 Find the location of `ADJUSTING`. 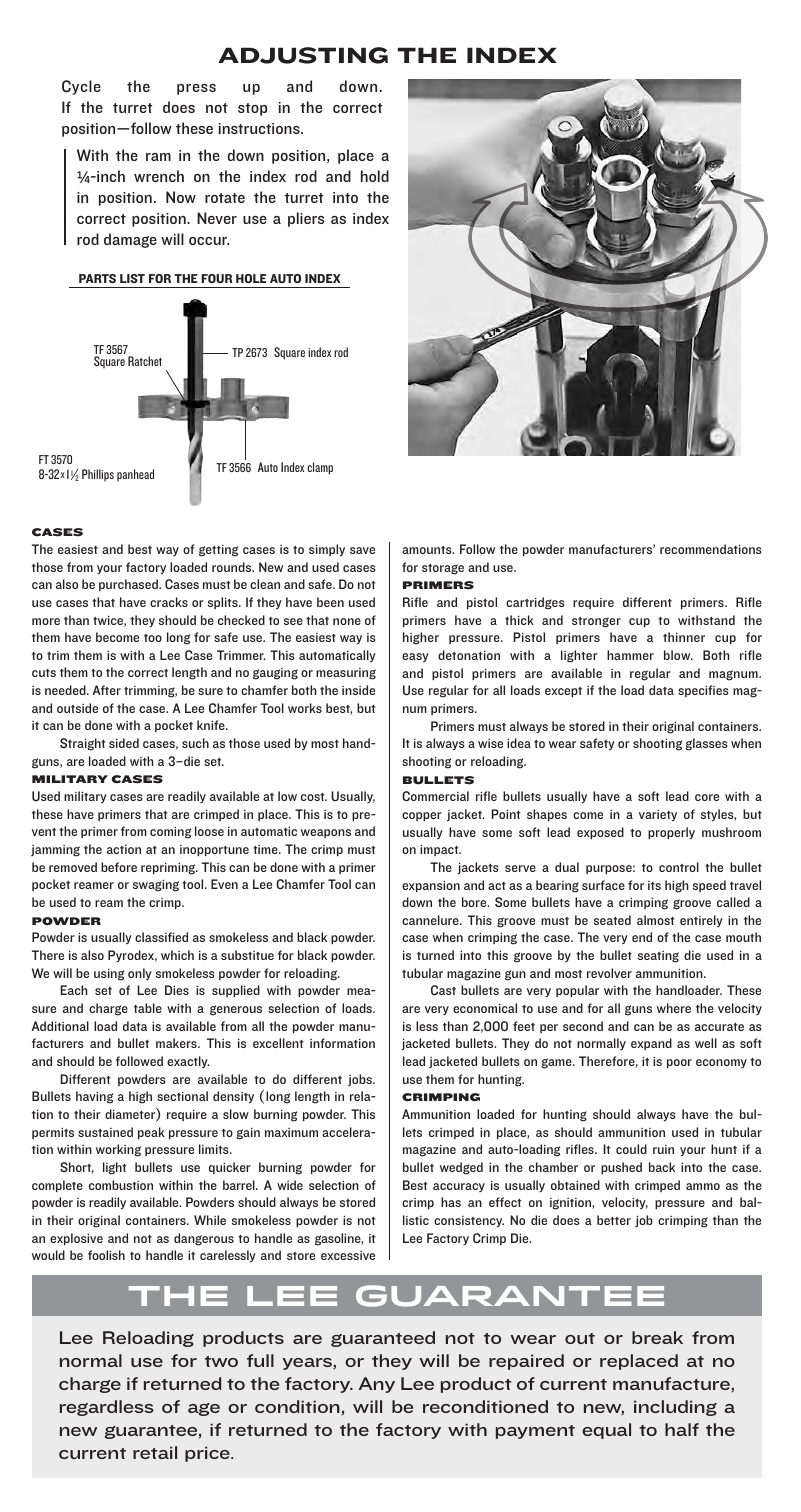

ADJUSTING is located at coordinates (303, 55).
